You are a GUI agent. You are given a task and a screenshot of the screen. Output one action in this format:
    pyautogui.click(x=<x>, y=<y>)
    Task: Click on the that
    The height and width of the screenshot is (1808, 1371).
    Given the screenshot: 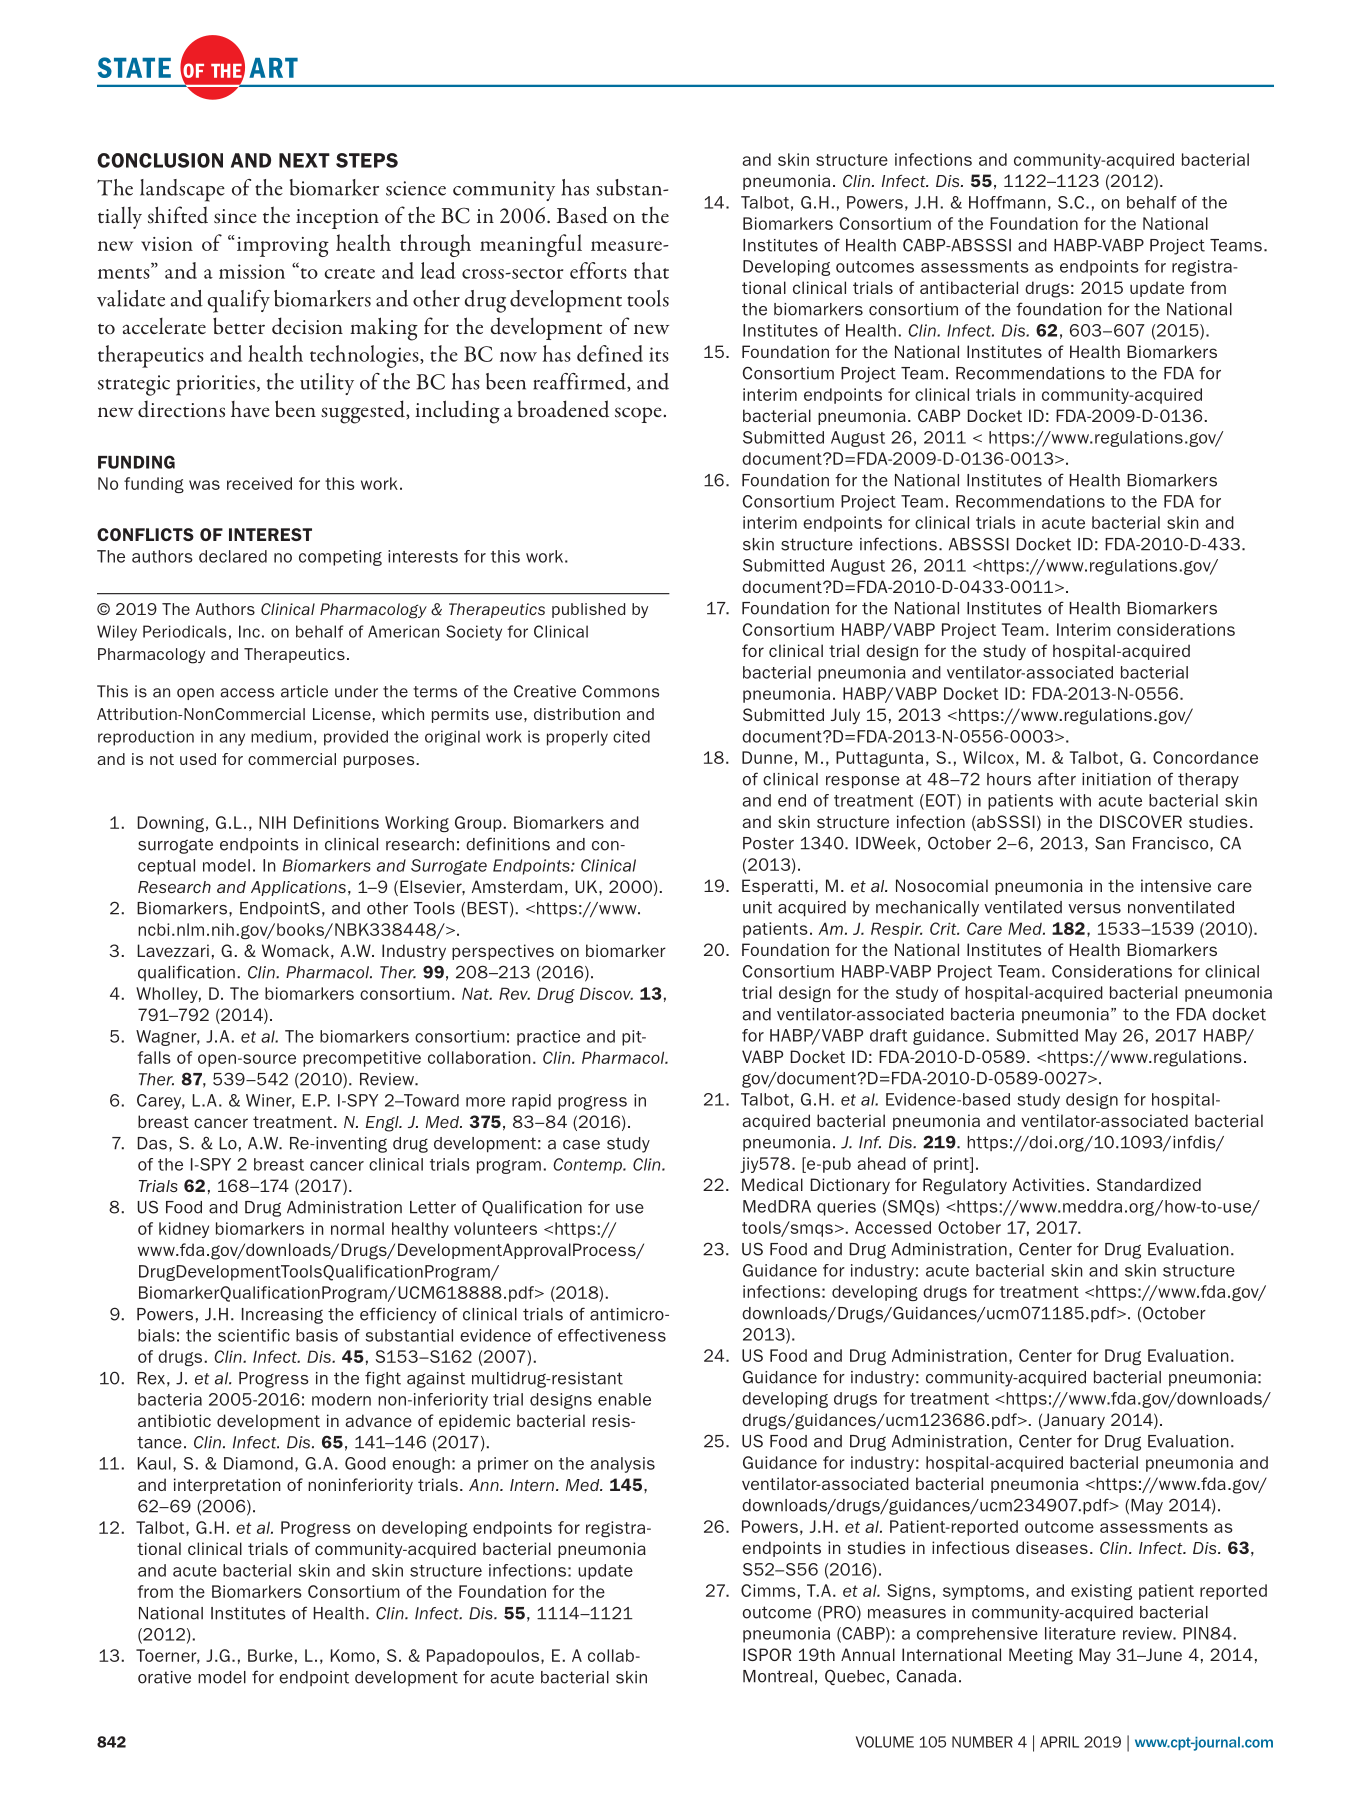 What is the action you would take?
    pyautogui.click(x=651, y=270)
